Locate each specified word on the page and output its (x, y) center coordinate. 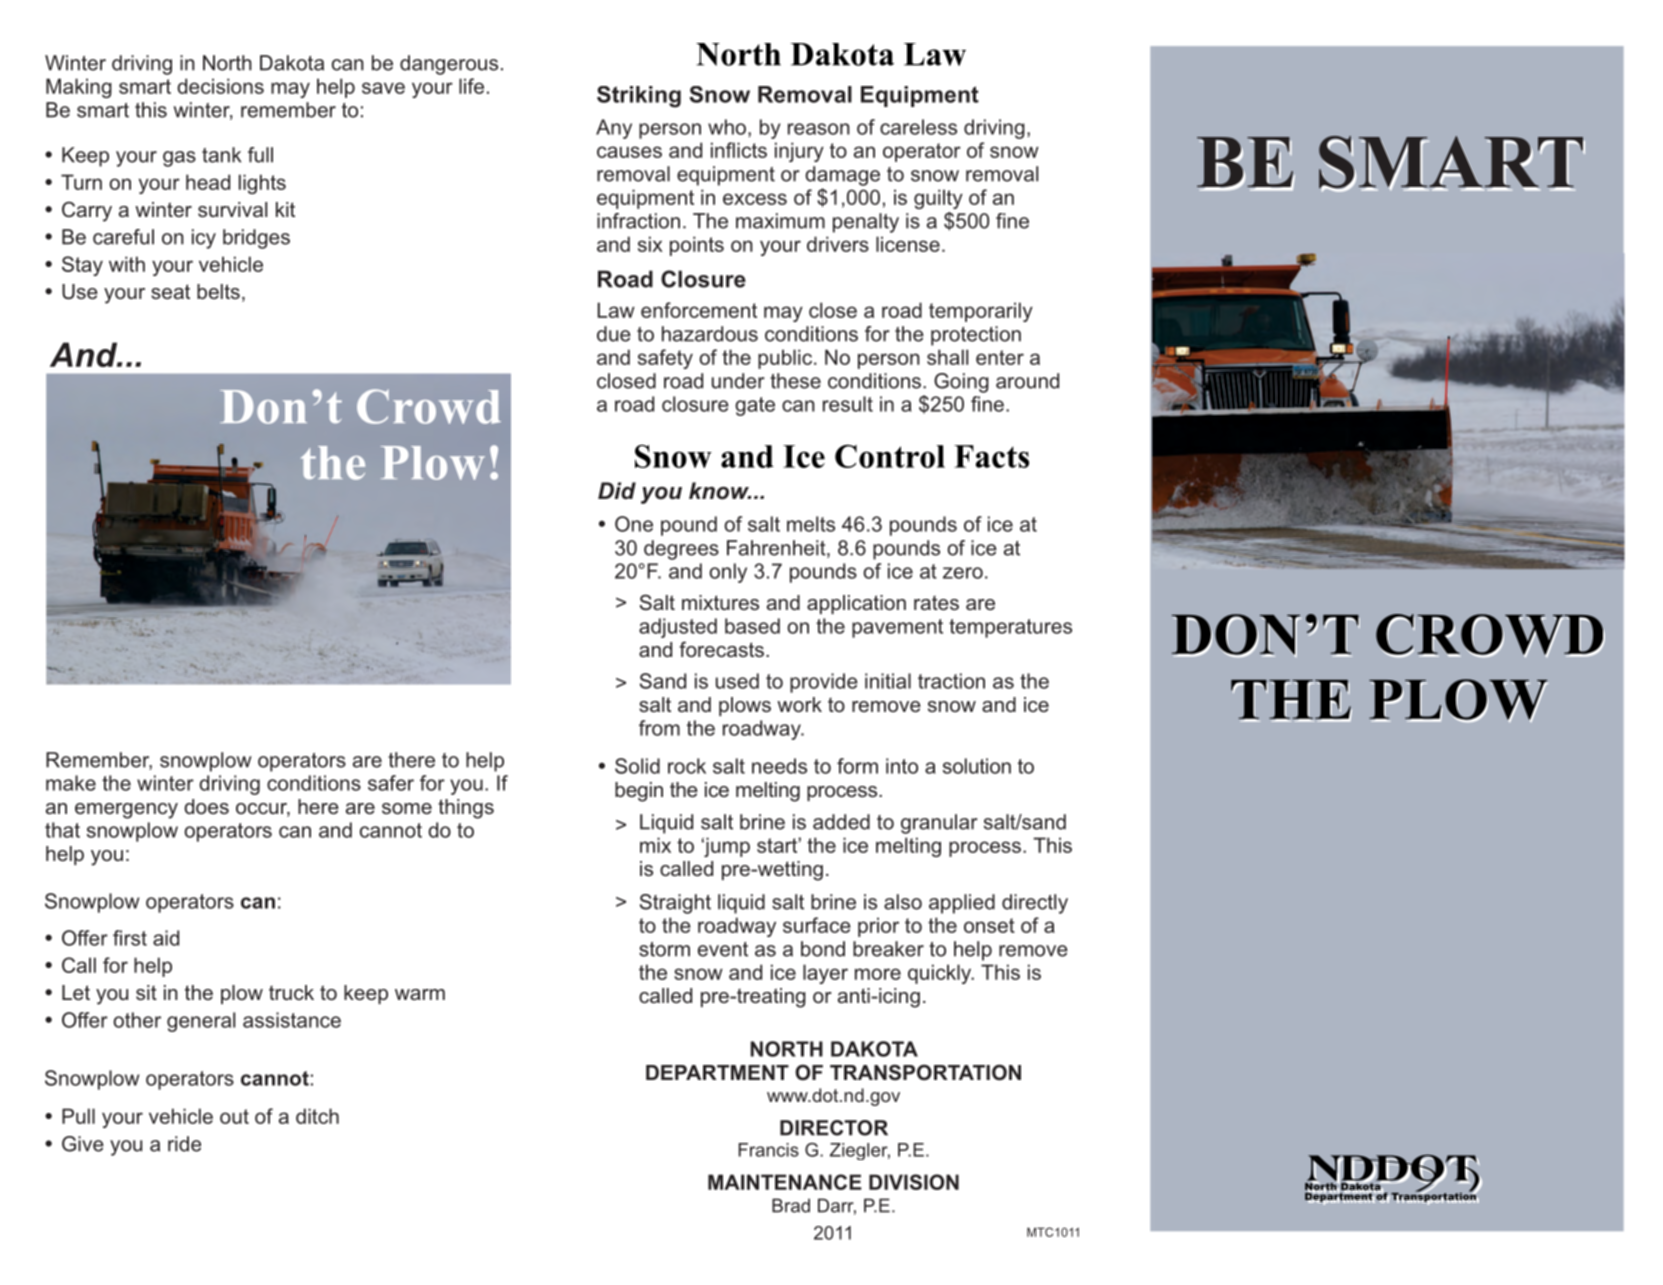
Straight (675, 904)
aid (166, 938)
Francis (769, 1150)
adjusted (678, 628)
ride (184, 1144)
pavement (897, 628)
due (614, 334)
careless (918, 127)
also (903, 902)
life (471, 86)
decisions (220, 86)
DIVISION (914, 1182)
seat (170, 291)
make (71, 783)
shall (947, 357)
